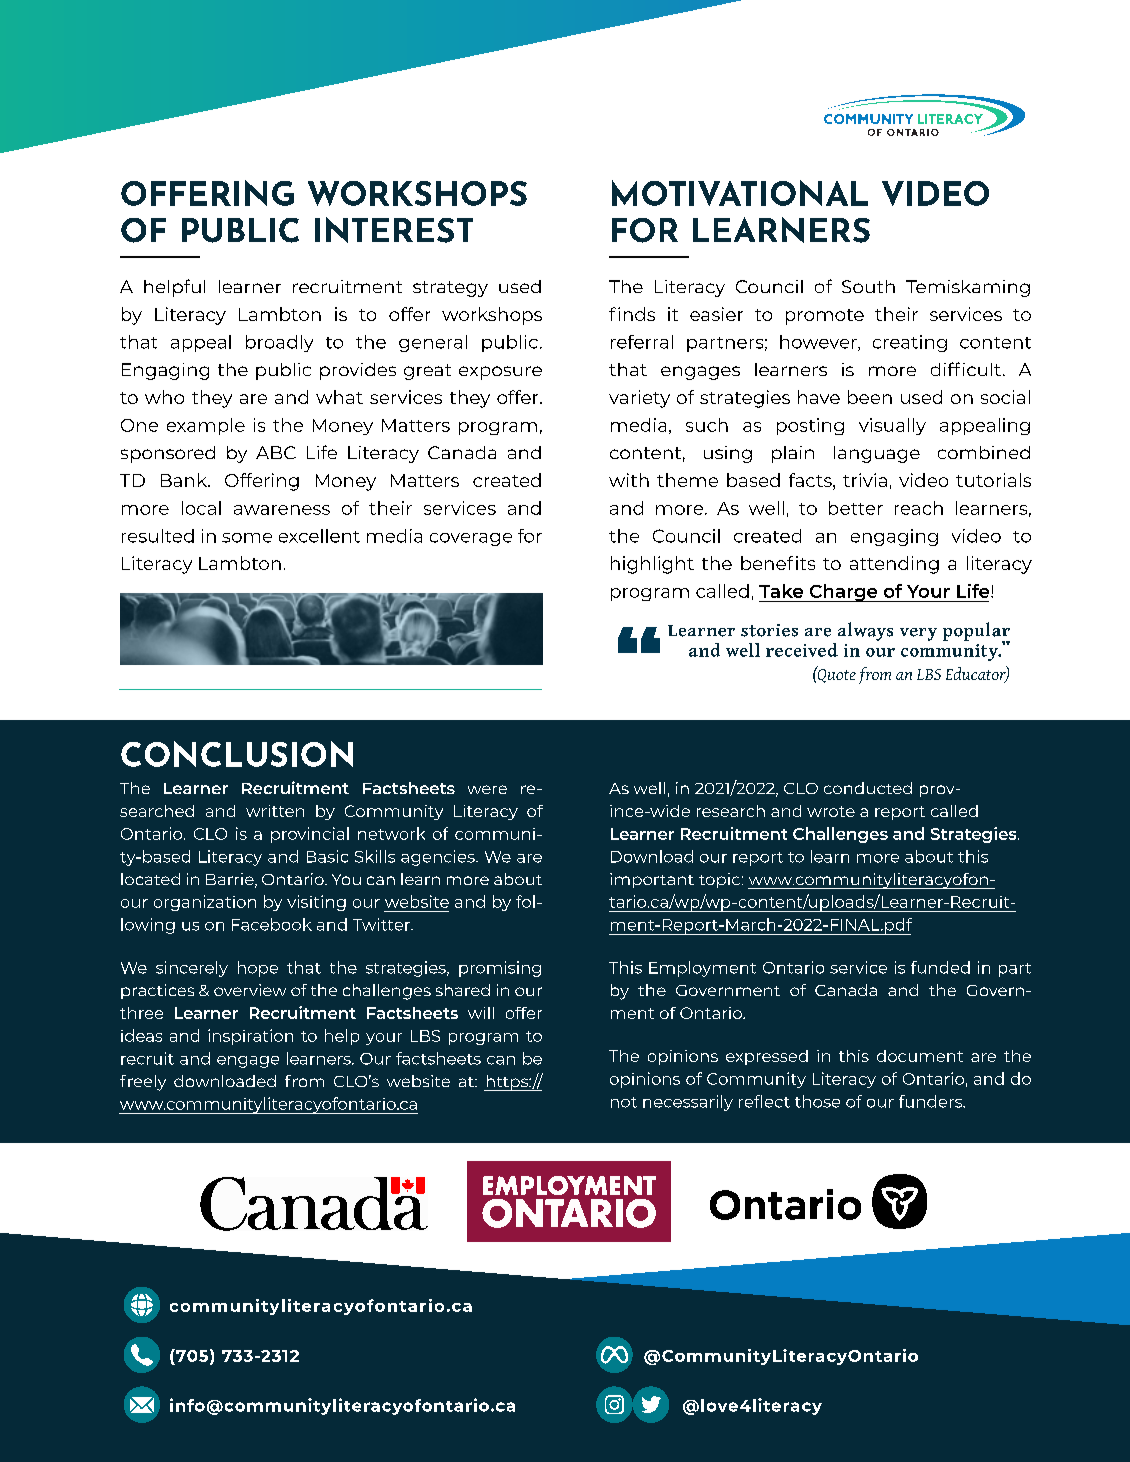  Describe the element at coordinates (205, 903) in the page. I see `organization` at that location.
